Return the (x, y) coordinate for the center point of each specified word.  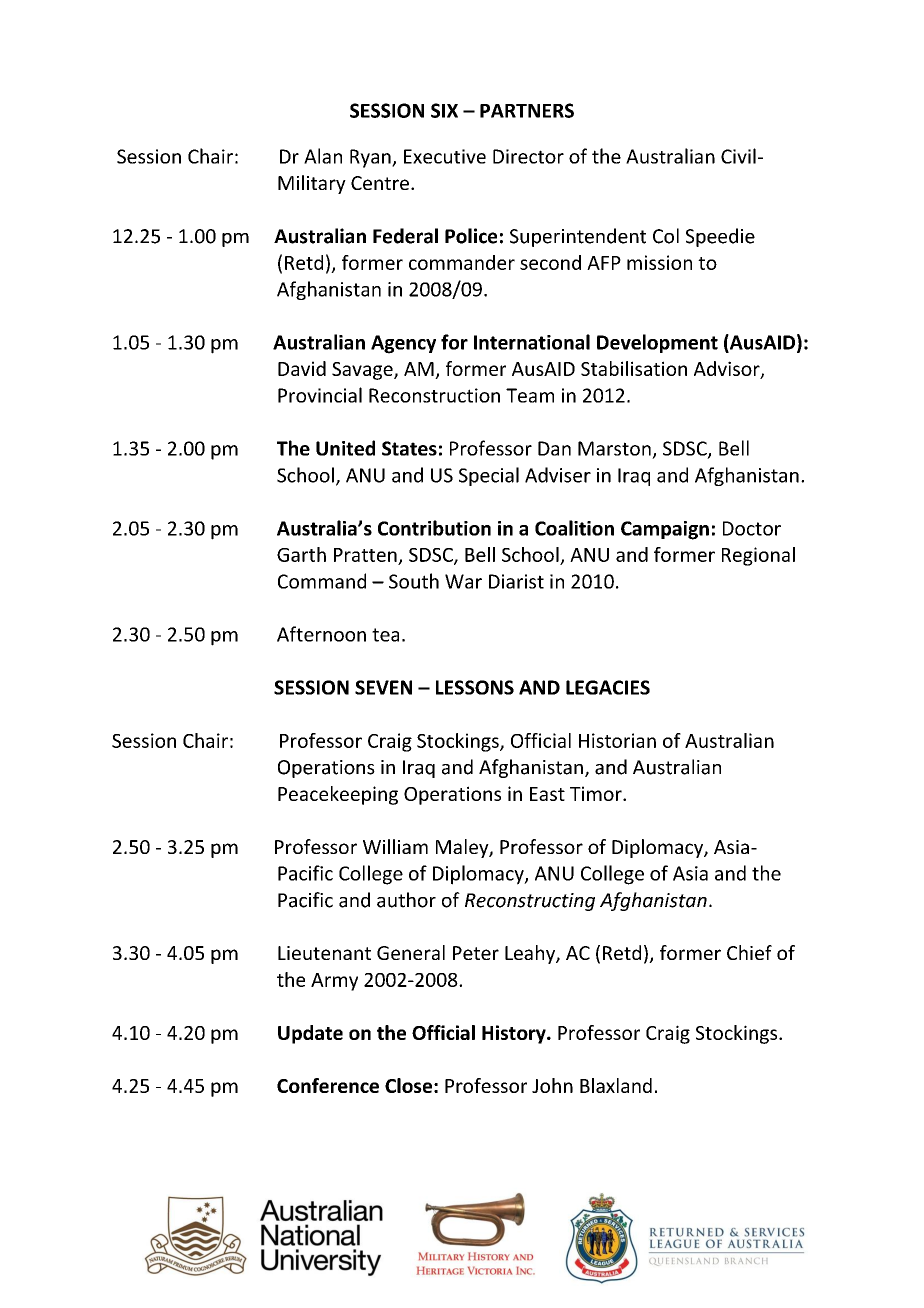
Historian (617, 740)
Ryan (371, 158)
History (515, 1034)
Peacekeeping (338, 795)
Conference (328, 1085)
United (345, 448)
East (547, 794)
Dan (554, 448)
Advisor (728, 370)
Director (528, 156)
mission (659, 262)
